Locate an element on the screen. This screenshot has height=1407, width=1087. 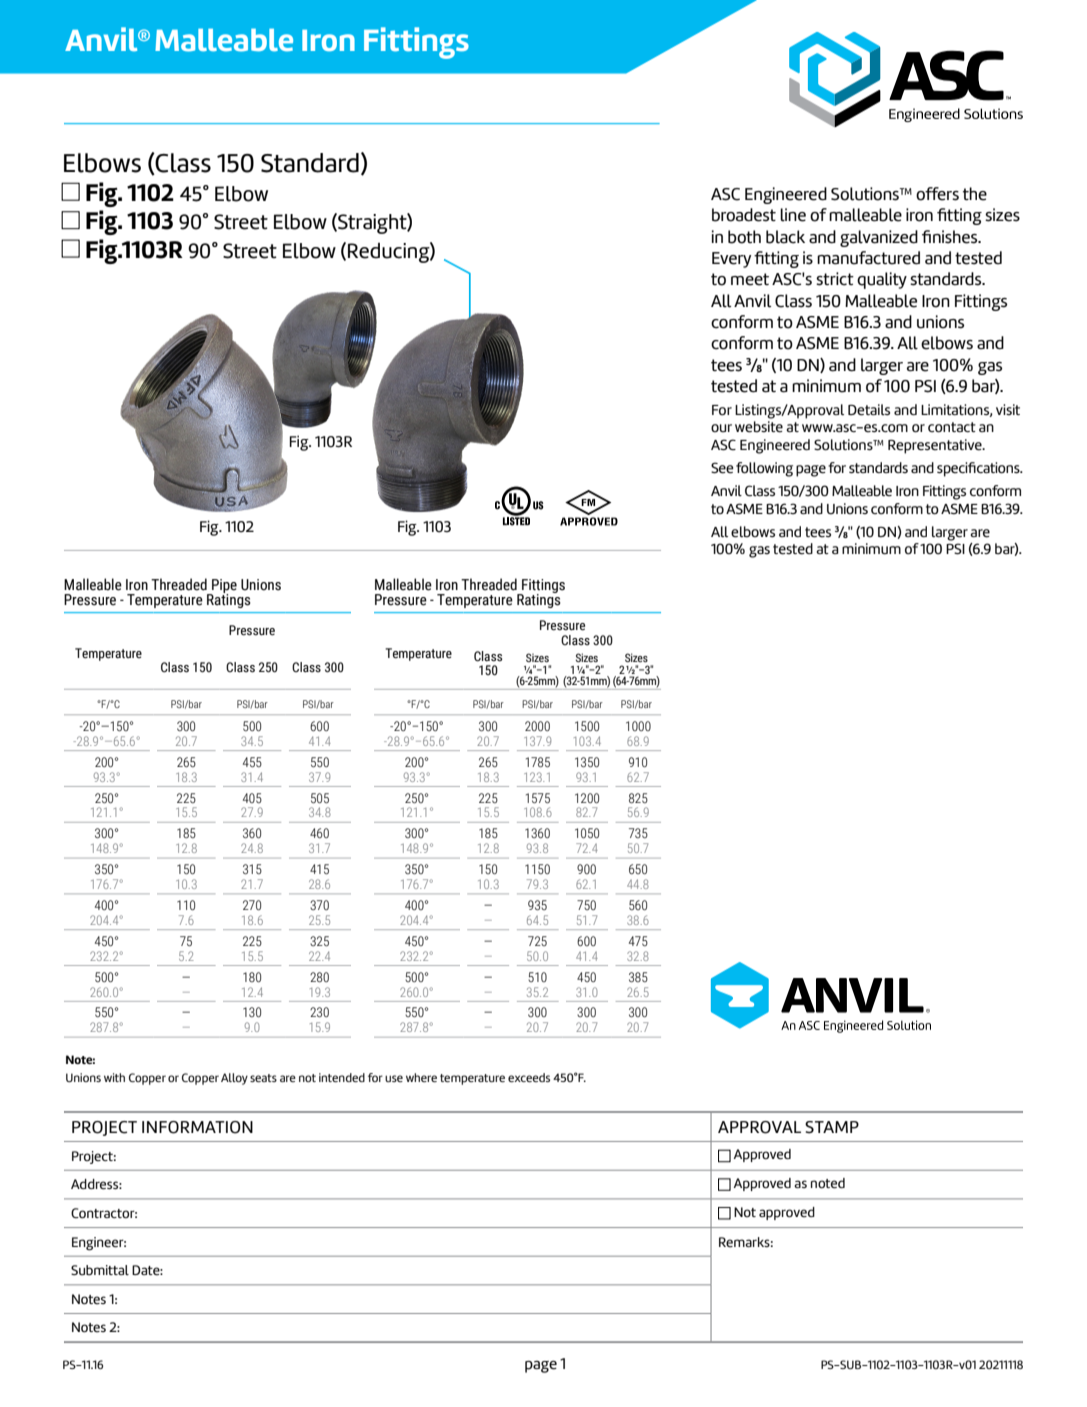
STAMP is located at coordinates (832, 1127).
